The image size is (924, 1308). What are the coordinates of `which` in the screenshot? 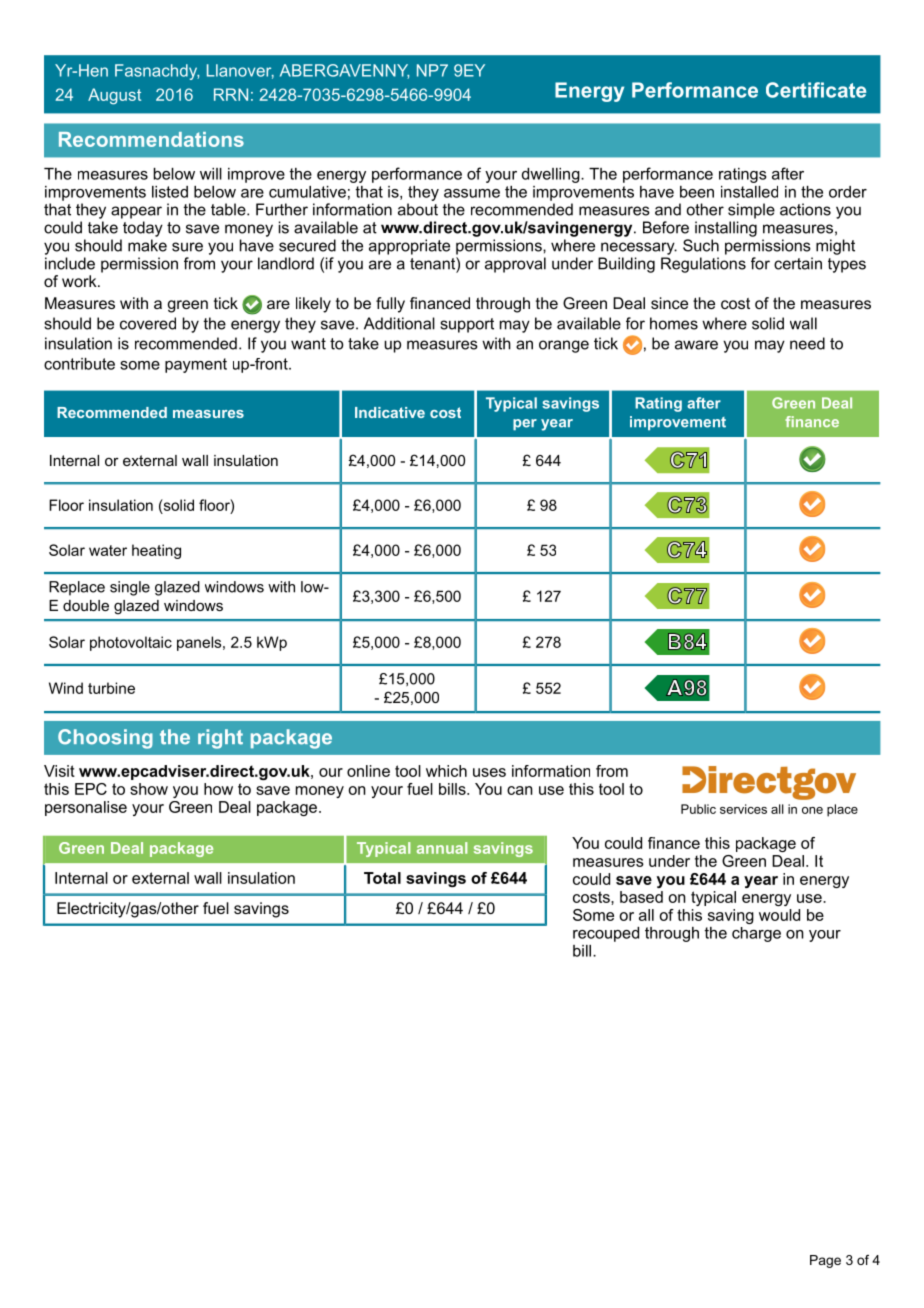 It's located at (446, 771).
